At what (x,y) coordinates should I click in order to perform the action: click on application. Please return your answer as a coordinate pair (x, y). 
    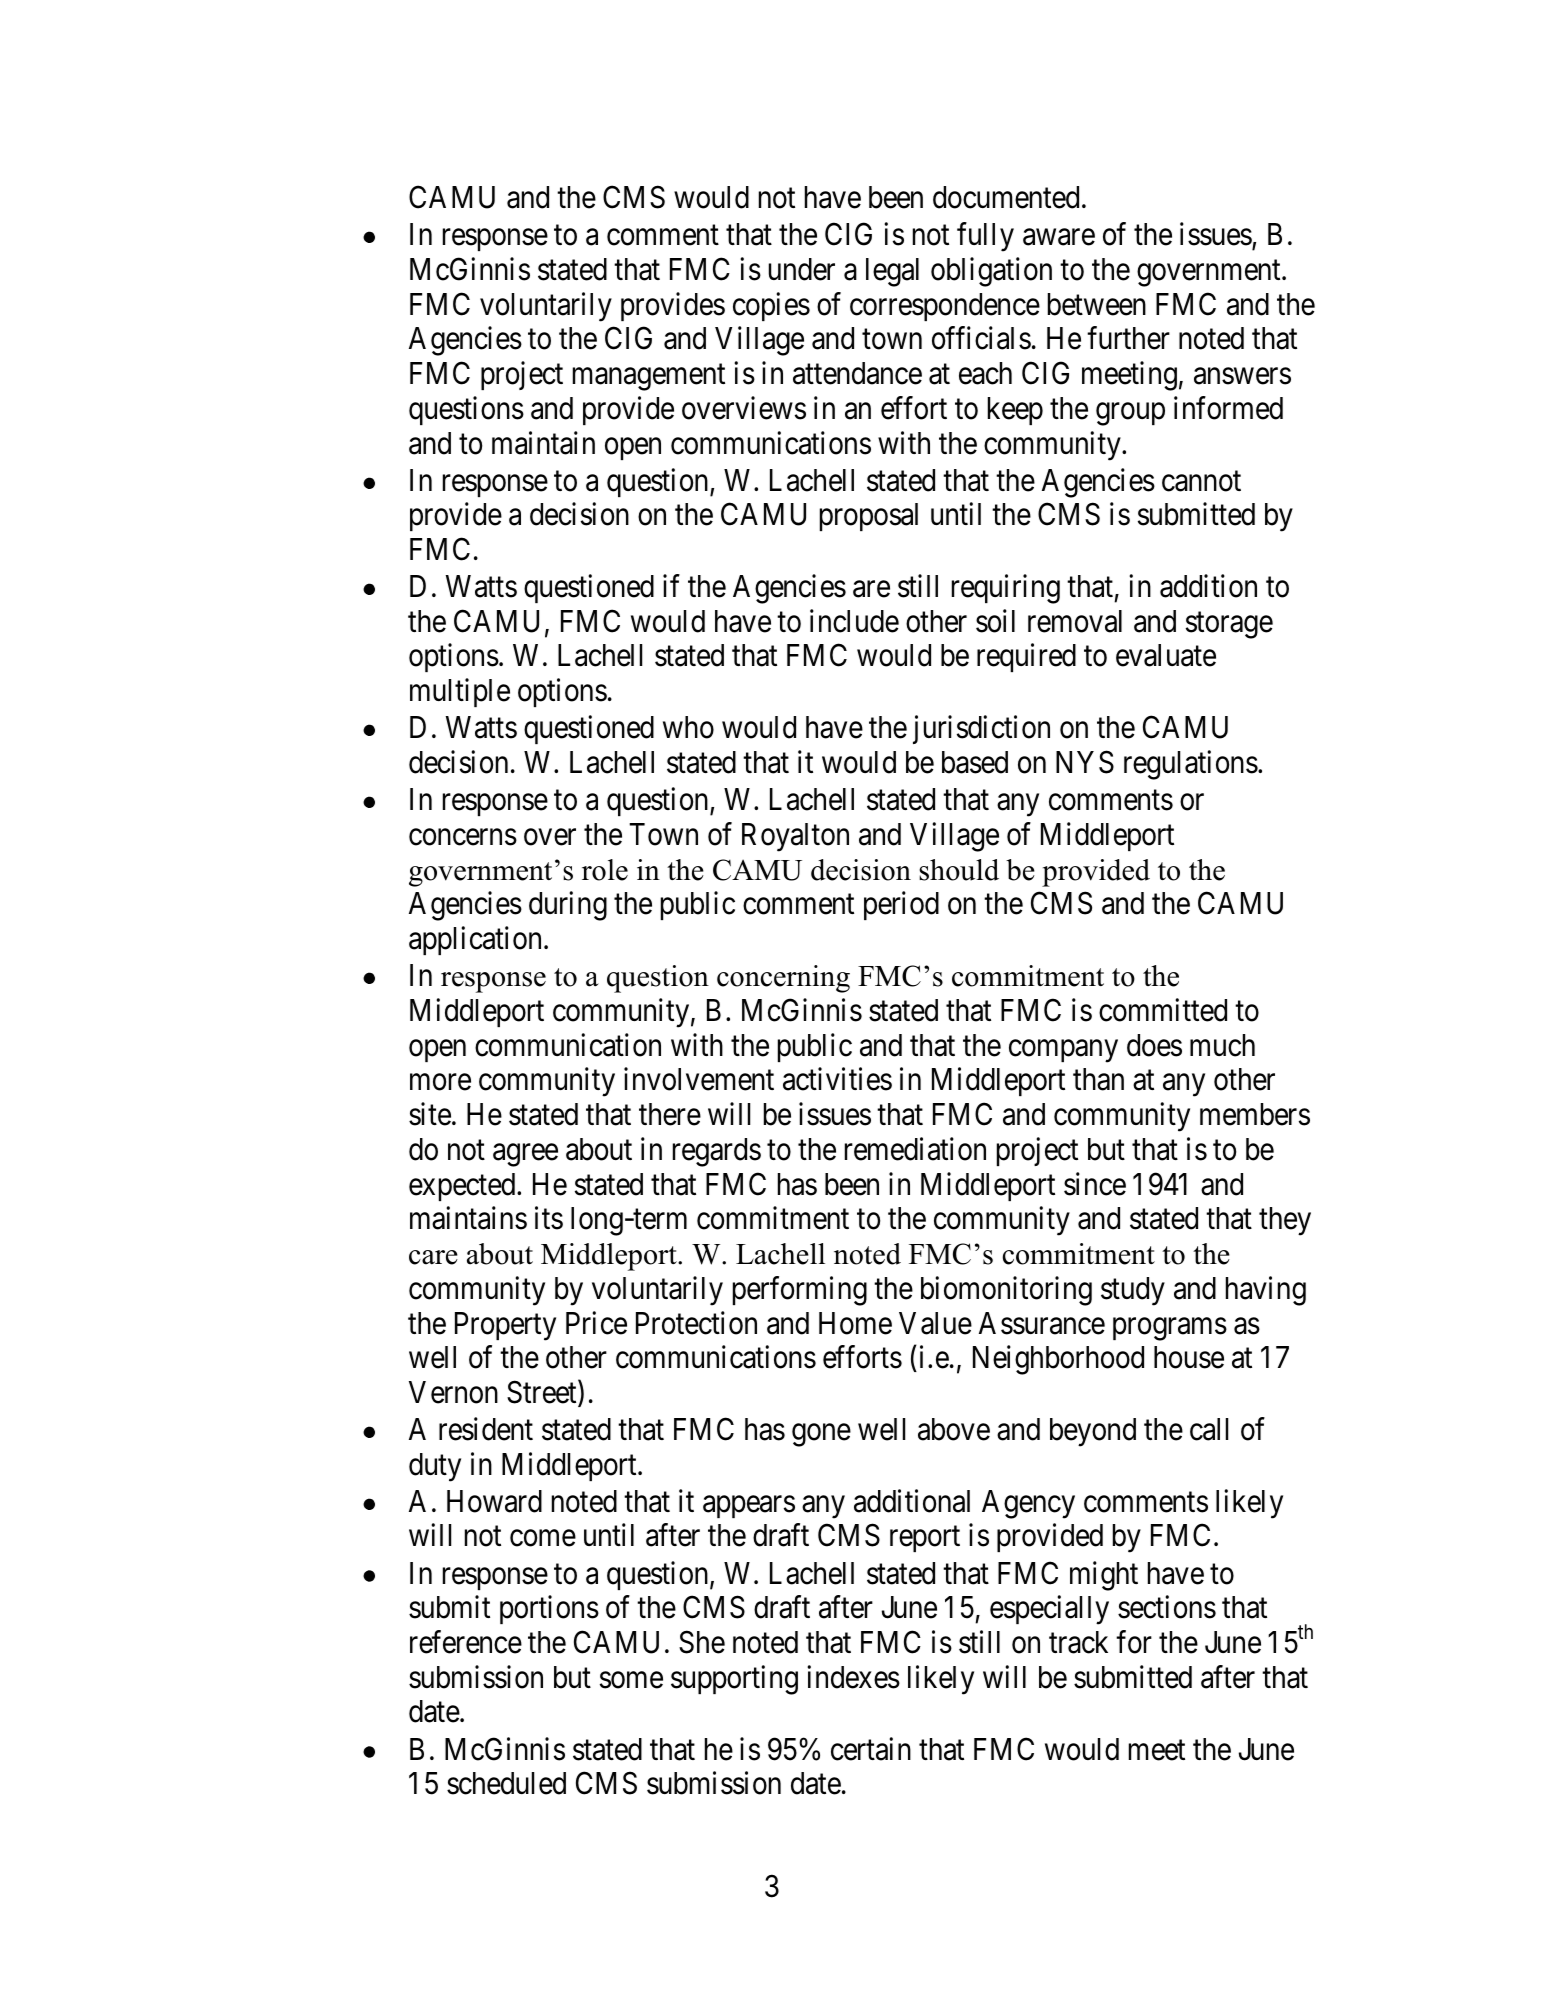
    Looking at the image, I should click on (475, 941).
